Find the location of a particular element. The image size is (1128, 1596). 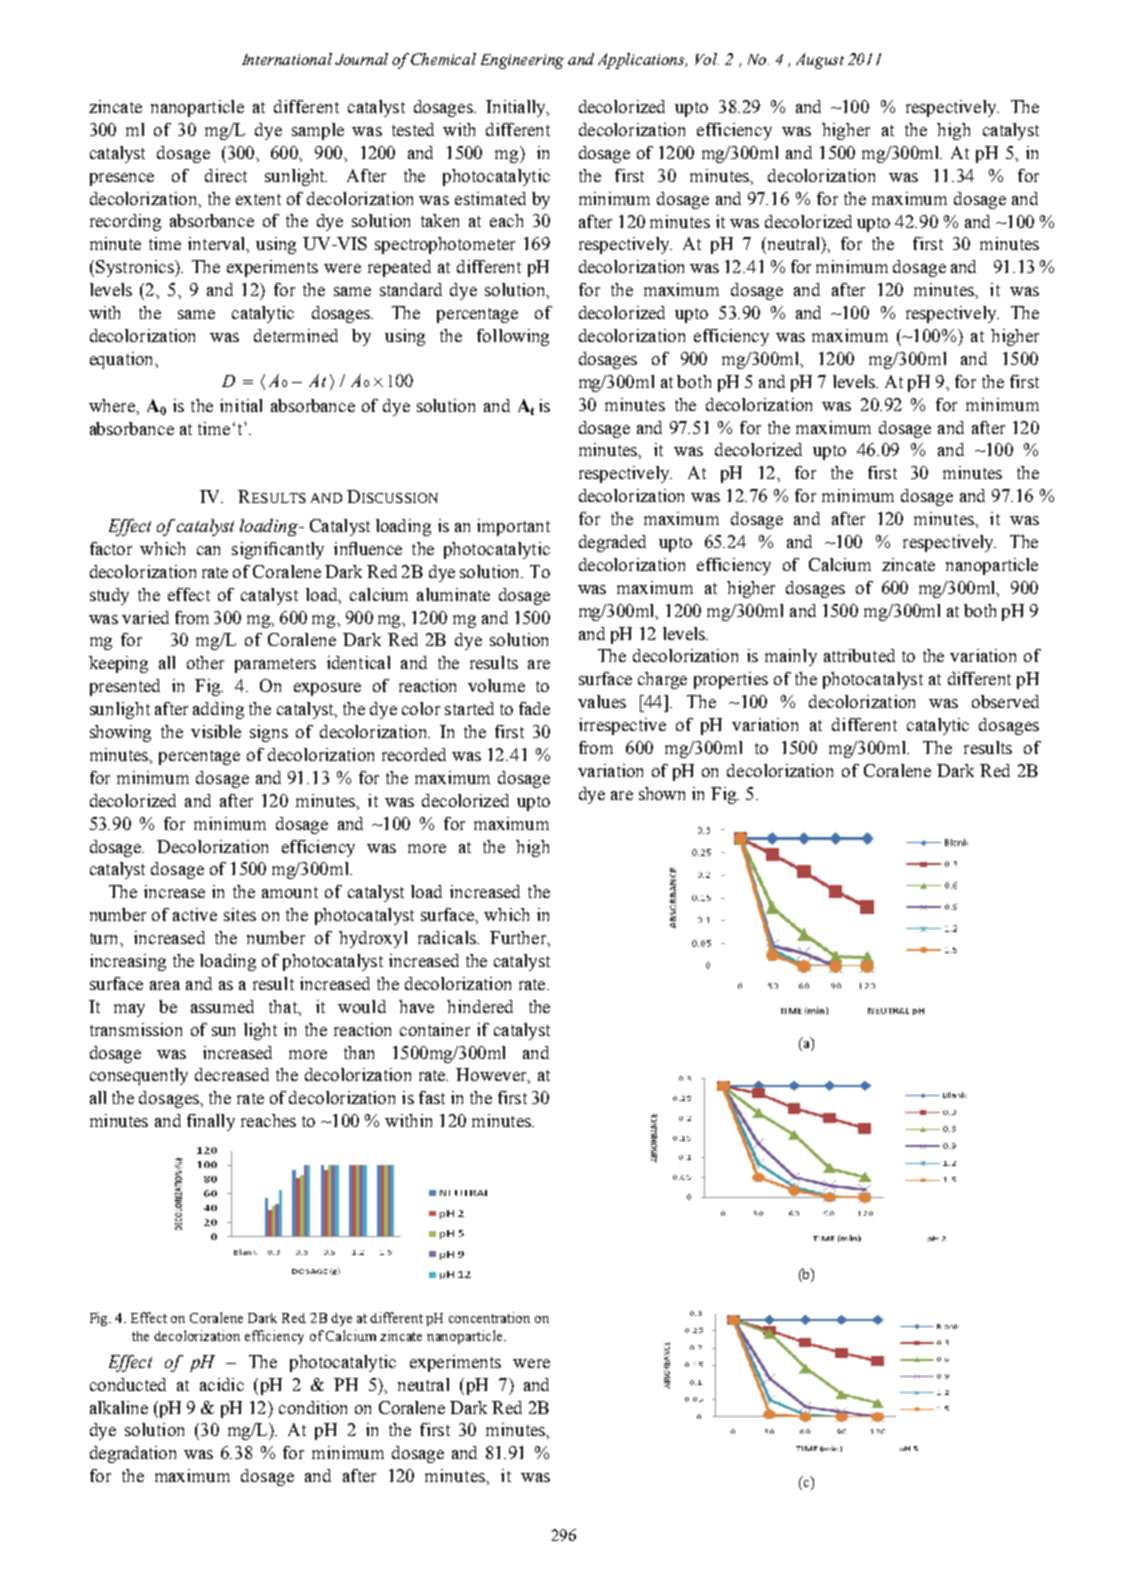

International is located at coordinates (287, 59).
